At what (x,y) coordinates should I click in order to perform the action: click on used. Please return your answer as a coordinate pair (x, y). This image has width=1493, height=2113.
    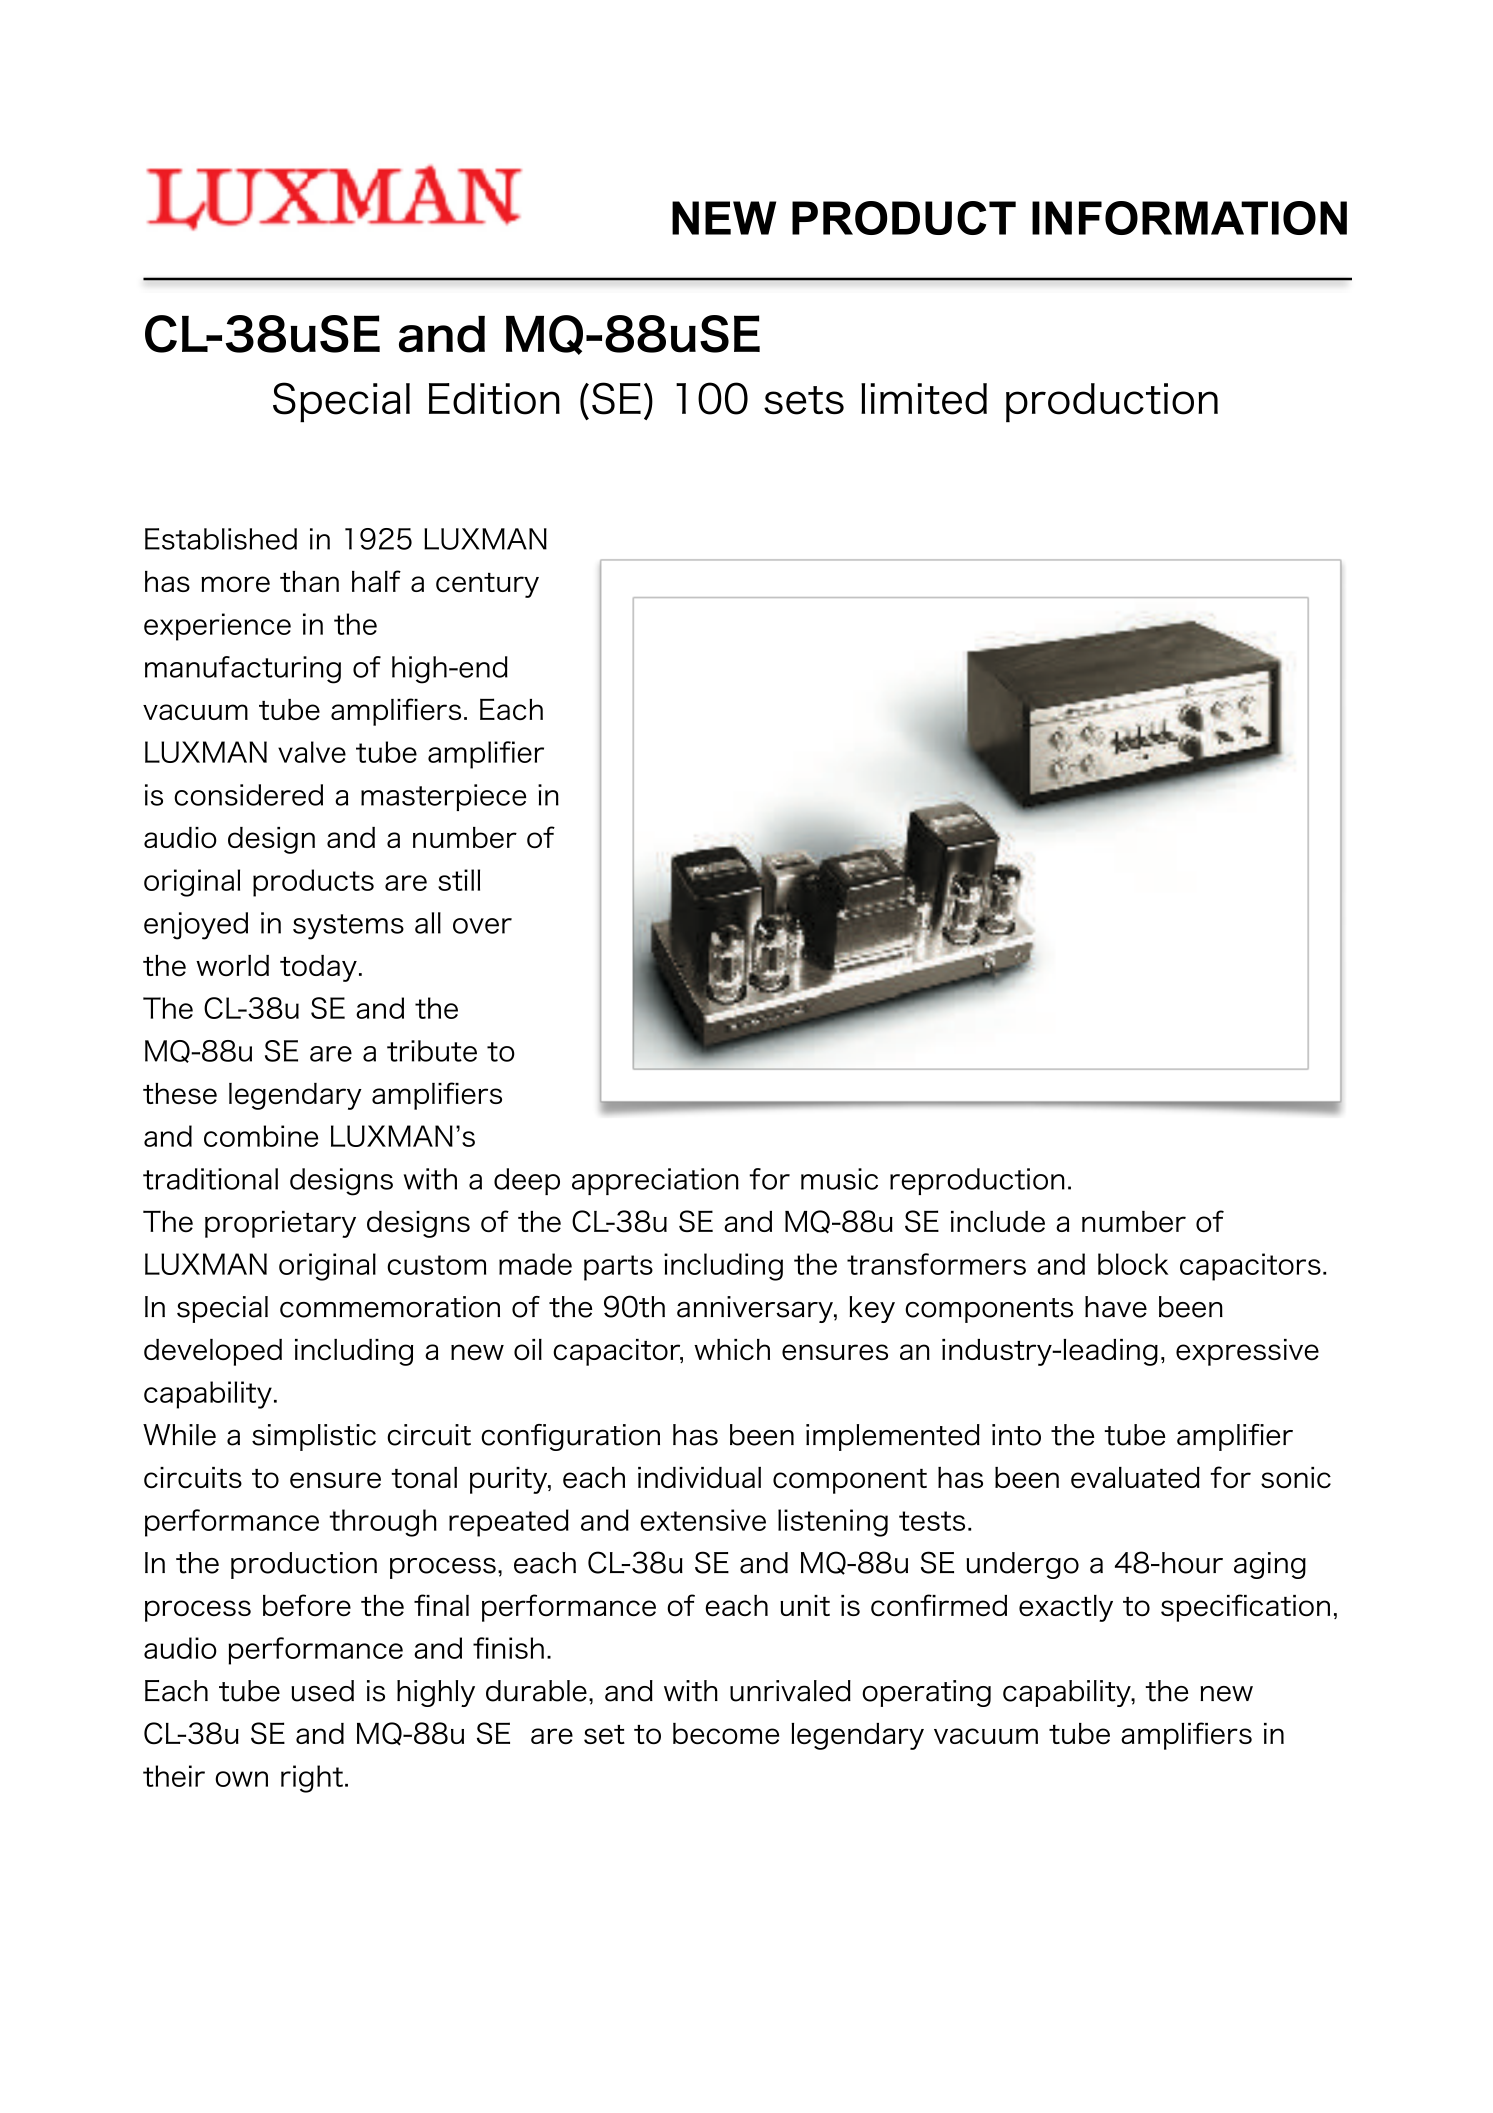
    Looking at the image, I should click on (322, 1691).
